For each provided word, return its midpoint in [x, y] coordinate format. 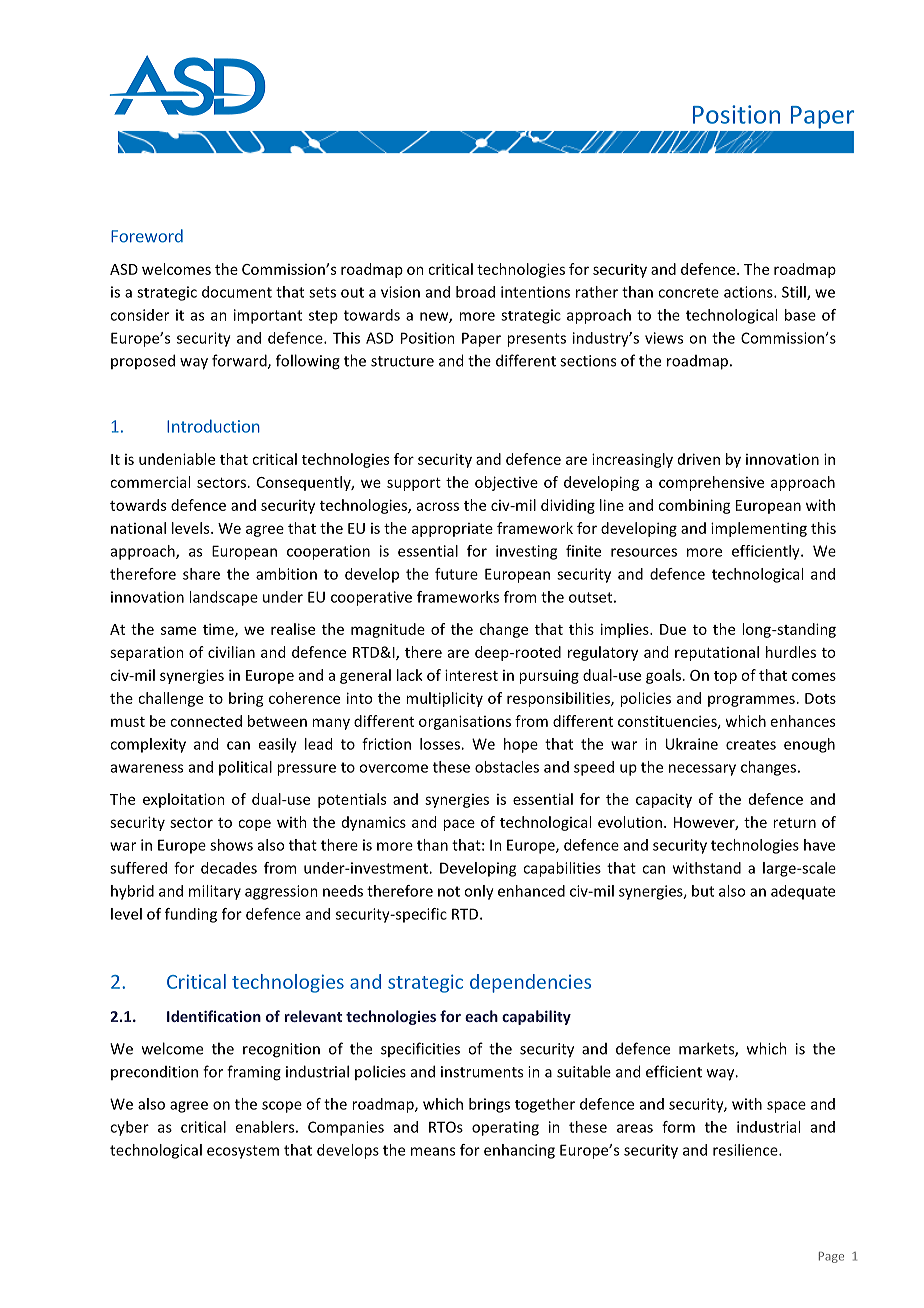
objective [506, 483]
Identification [214, 1016]
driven [699, 459]
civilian [231, 652]
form [678, 1127]
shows [231, 845]
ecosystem [243, 1152]
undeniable [177, 459]
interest [471, 675]
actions [749, 292]
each [481, 1016]
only [479, 892]
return [794, 823]
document [237, 292]
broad [475, 292]
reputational [717, 653]
